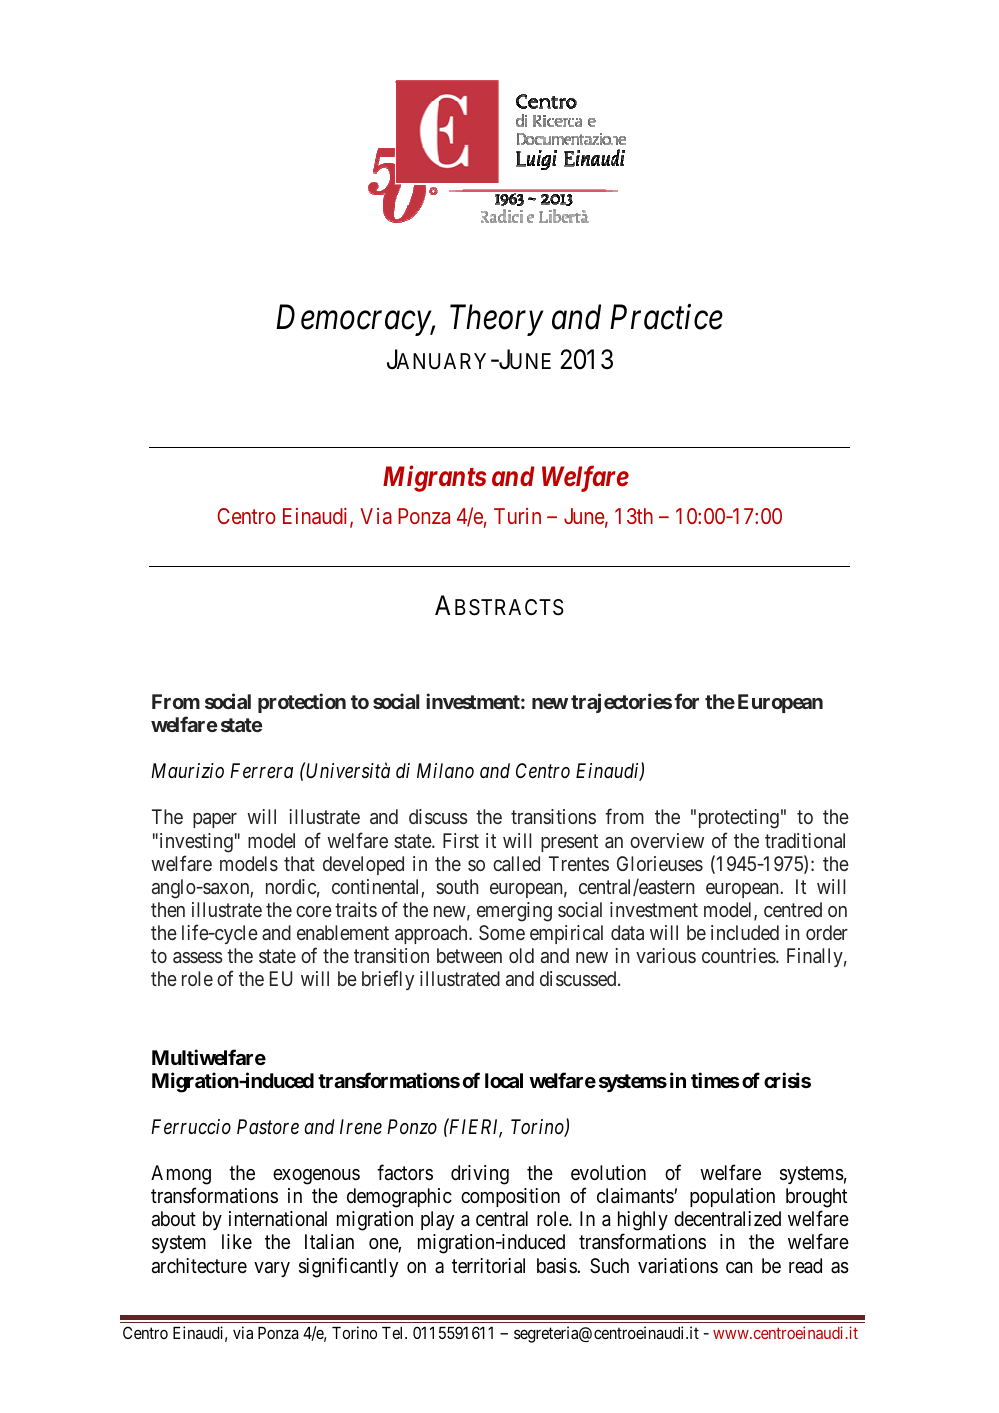 Image resolution: width=999 pixels, height=1413 pixels. What do you see at coordinates (272, 1269) in the image?
I see `vary` at bounding box center [272, 1269].
